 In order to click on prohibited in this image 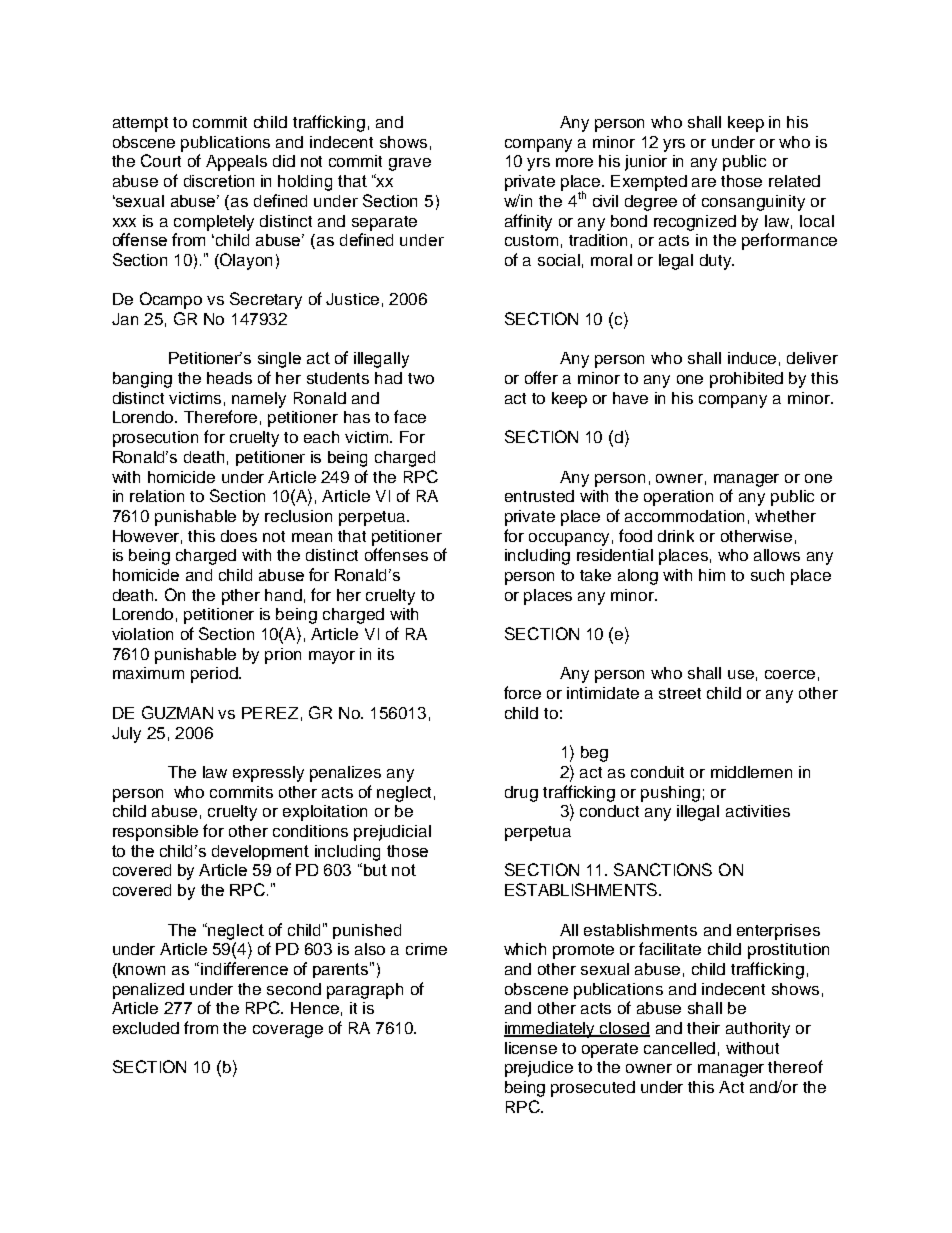, I will do `click(746, 380)`.
